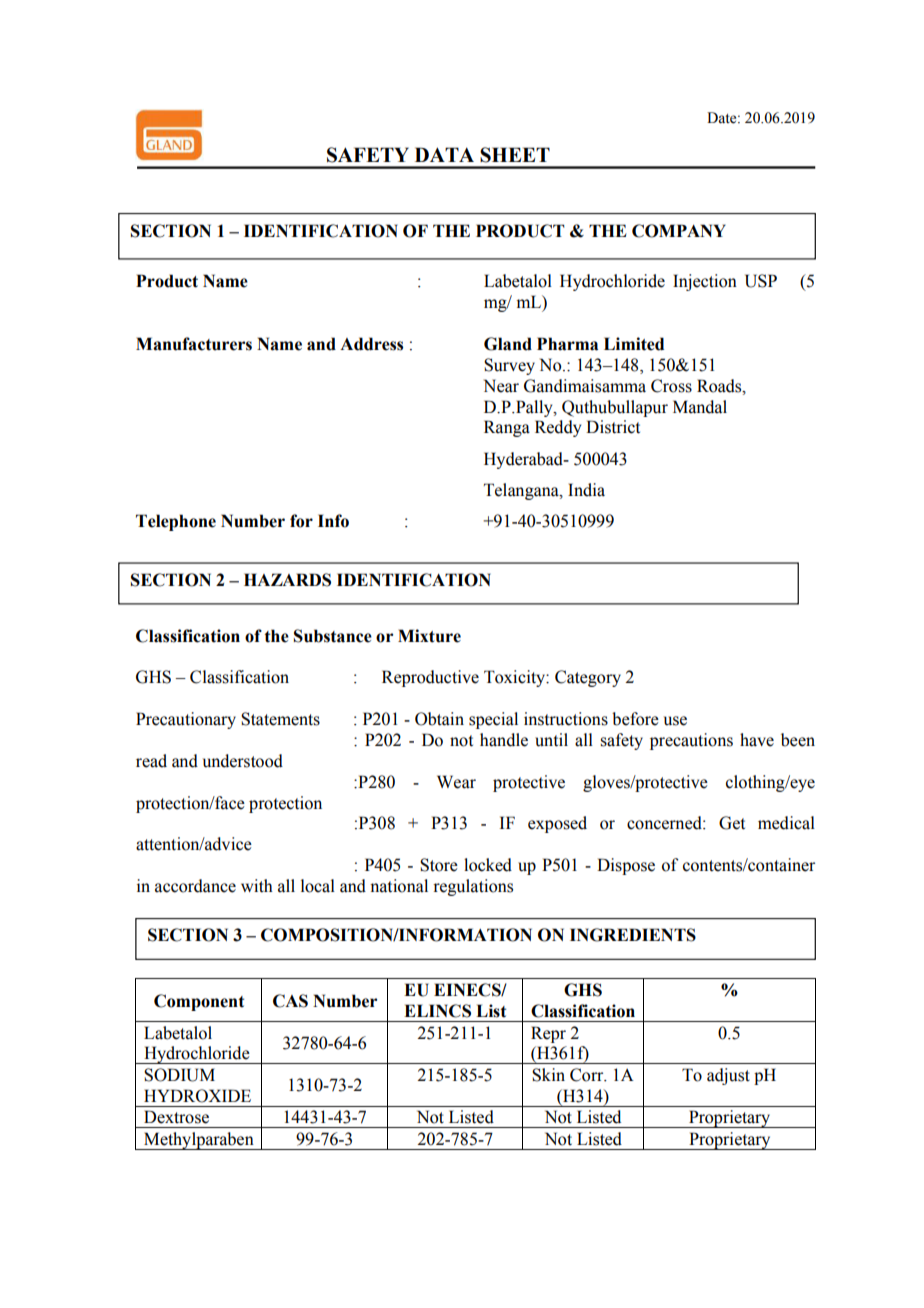  Describe the element at coordinates (508, 344) in the document. I see `Gland` at that location.
